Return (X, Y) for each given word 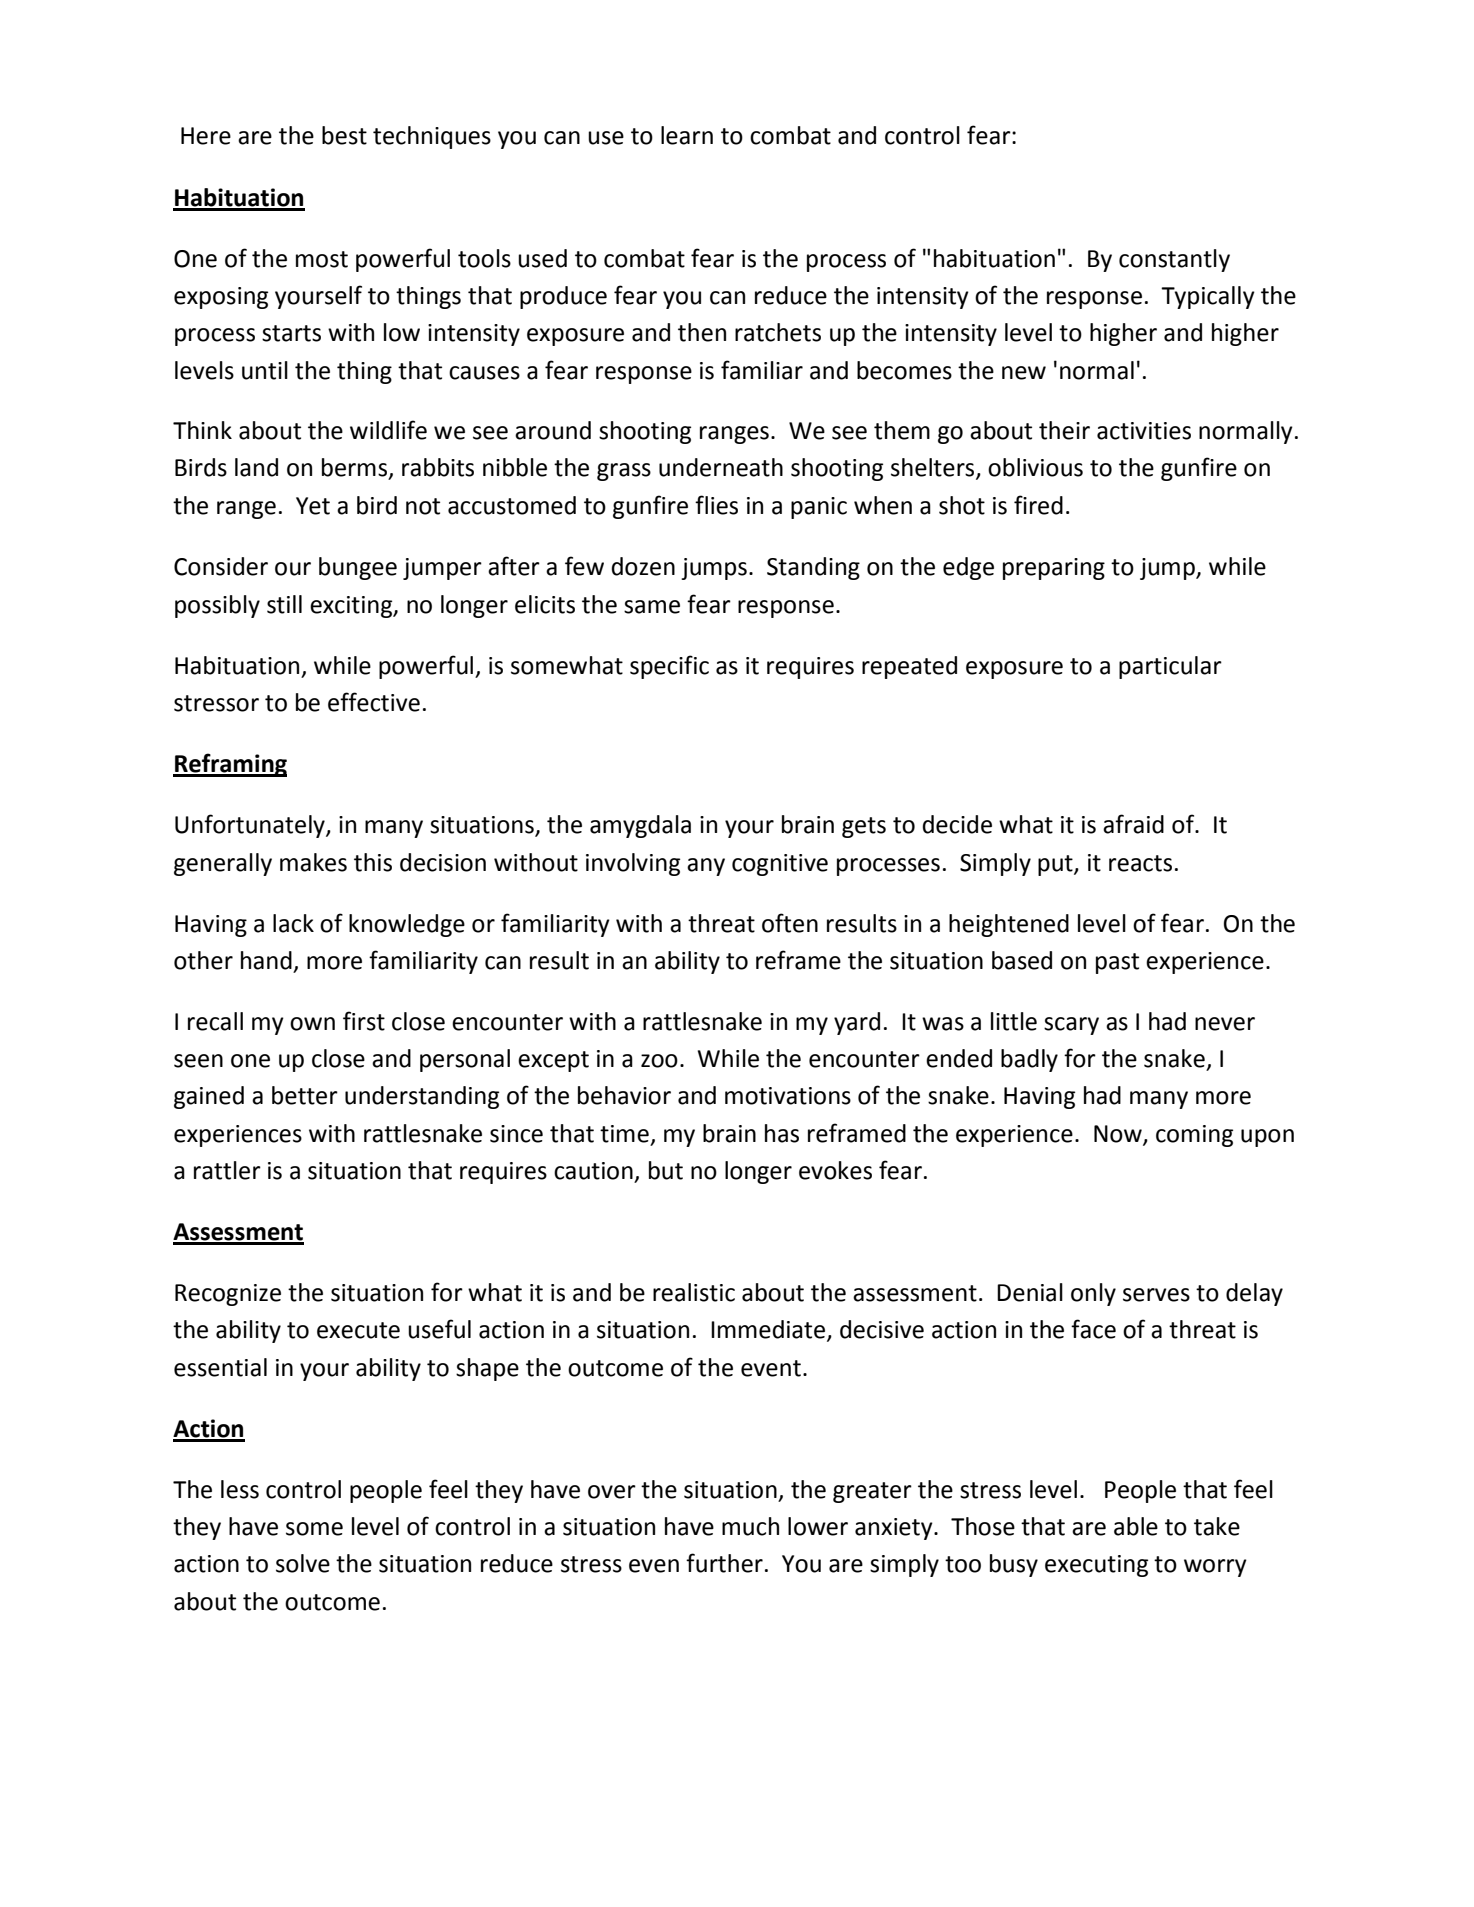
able (1136, 1526)
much (750, 1526)
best (344, 135)
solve (303, 1563)
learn (687, 135)
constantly (1174, 260)
